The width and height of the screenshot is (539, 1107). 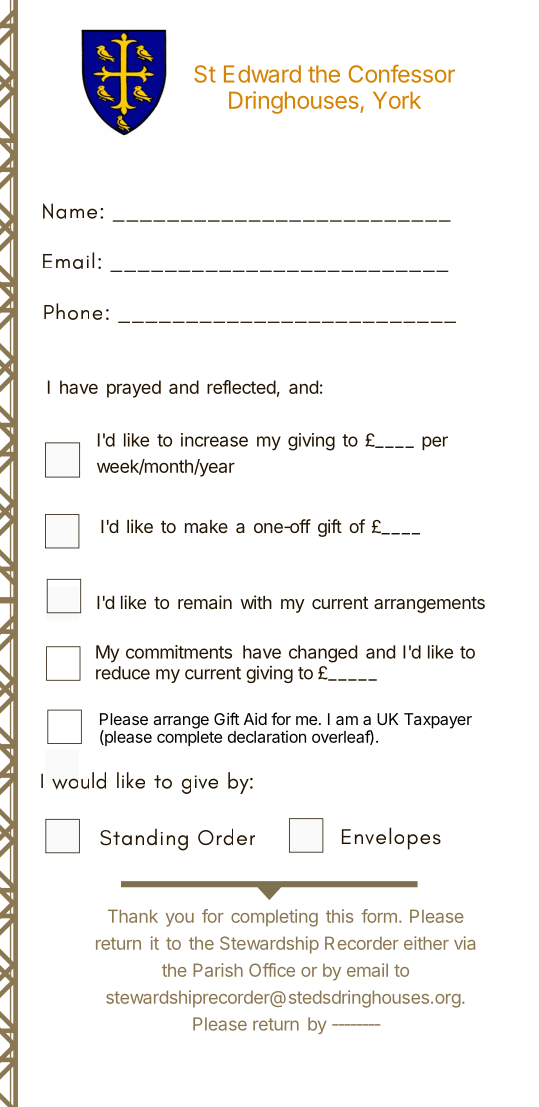 What do you see at coordinates (274, 918) in the screenshot?
I see `completing` at bounding box center [274, 918].
